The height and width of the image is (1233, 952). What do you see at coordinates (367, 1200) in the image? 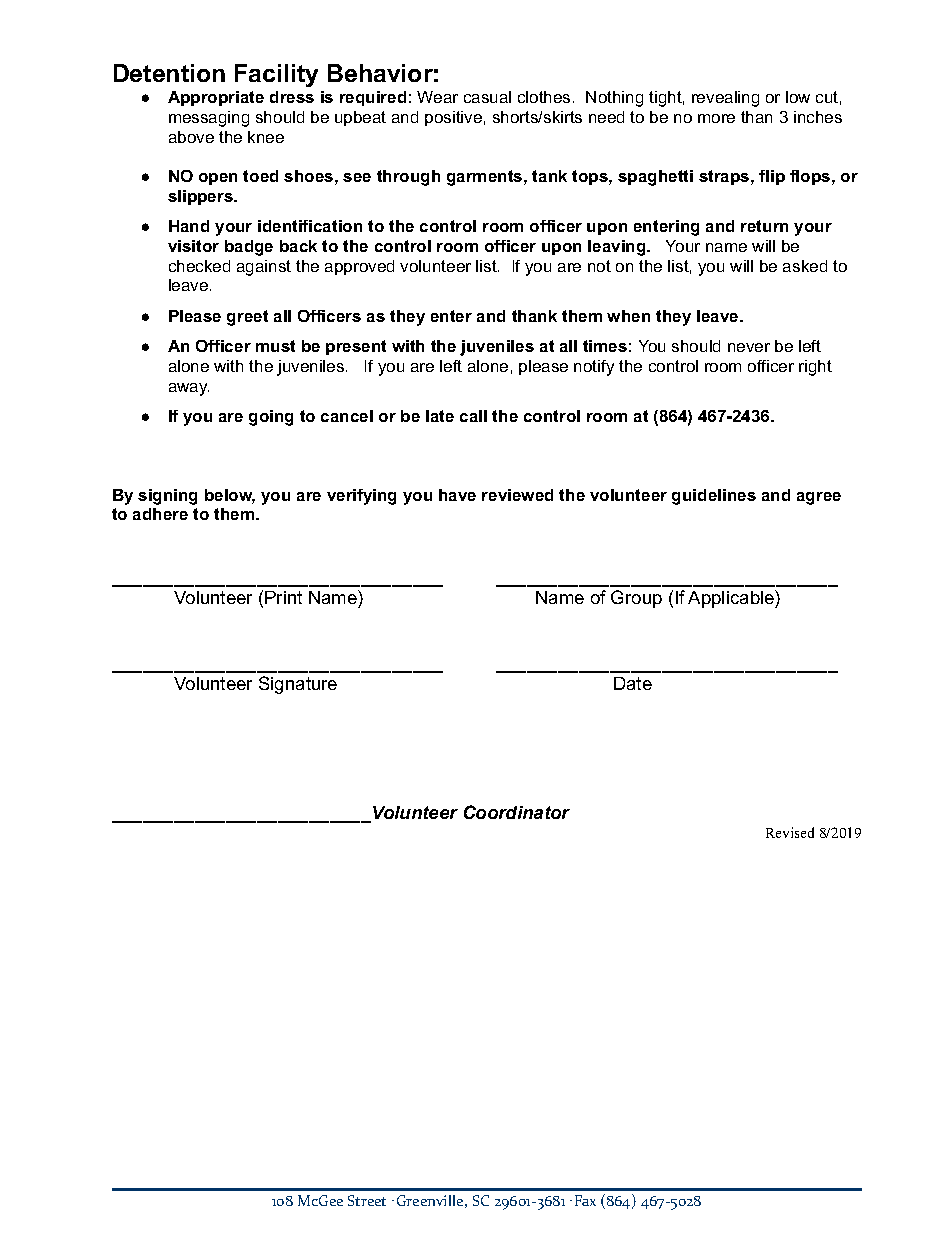
I see `Street` at bounding box center [367, 1200].
